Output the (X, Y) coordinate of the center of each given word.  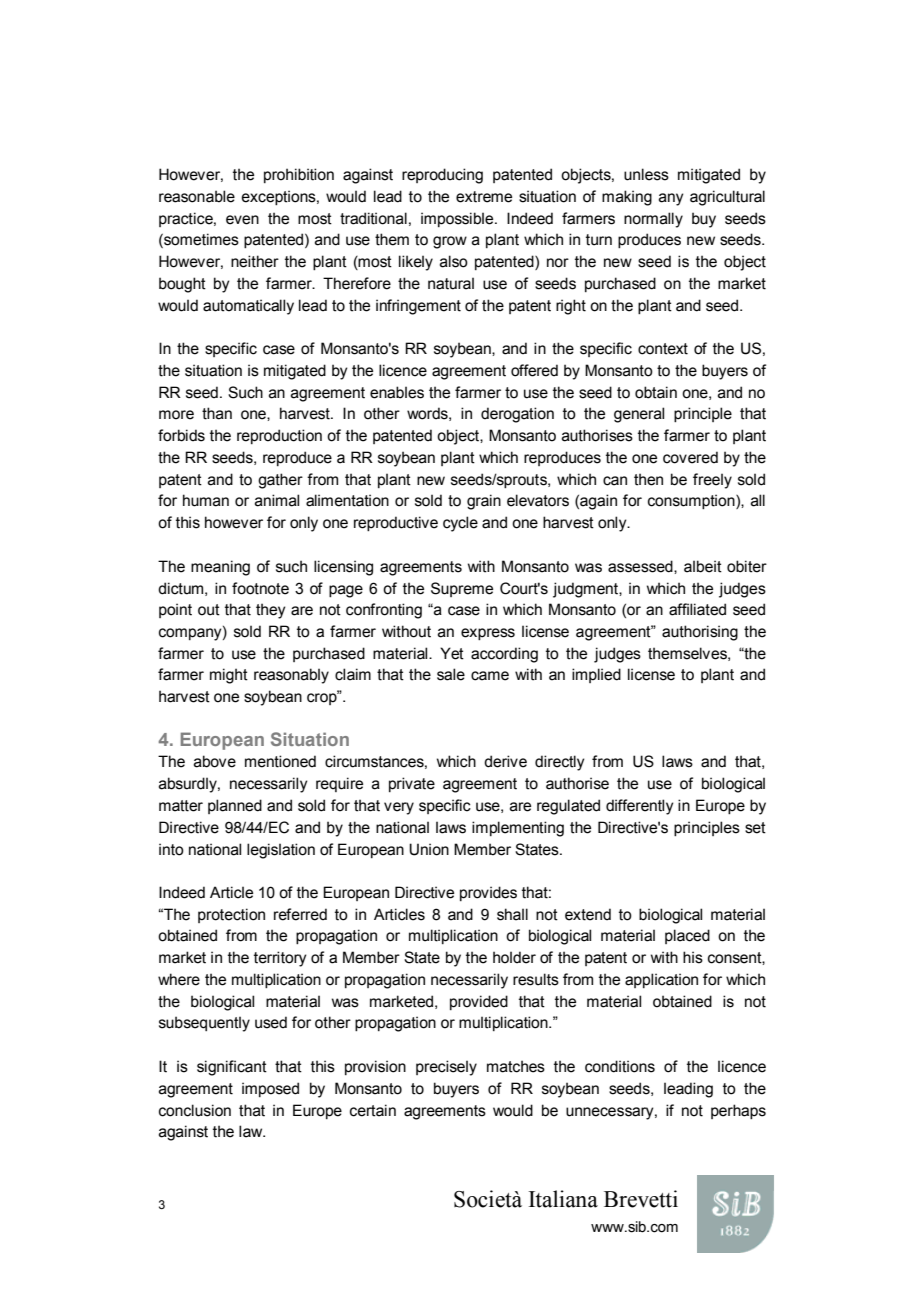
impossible (458, 219)
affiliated (697, 609)
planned (235, 806)
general (639, 415)
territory (280, 959)
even (242, 220)
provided (479, 1002)
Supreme (462, 589)
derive (505, 761)
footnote (260, 588)
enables (397, 392)
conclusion (195, 1110)
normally (653, 220)
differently (640, 807)
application (661, 980)
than (217, 413)
